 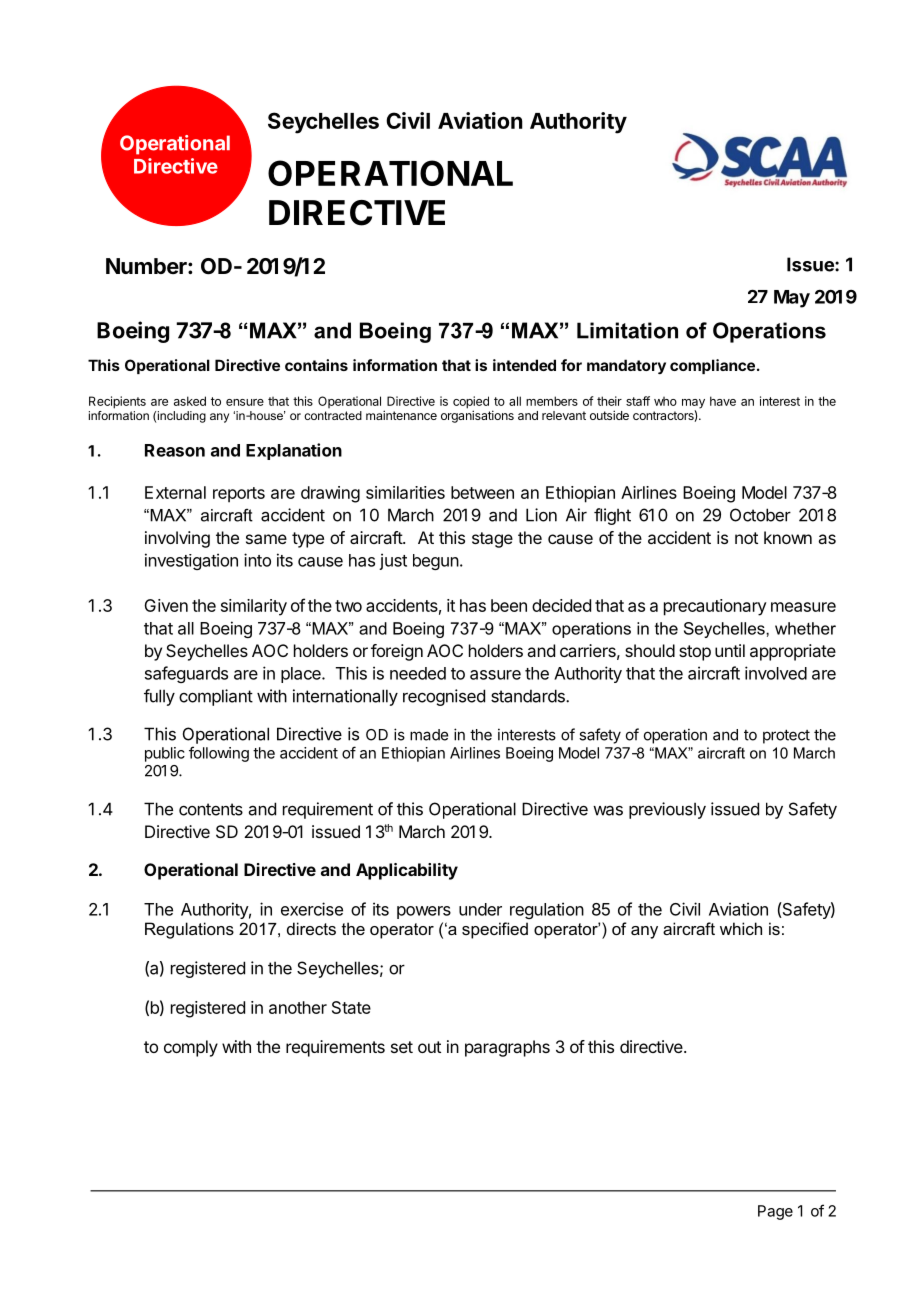 I want to click on comply, so click(x=191, y=1048).
